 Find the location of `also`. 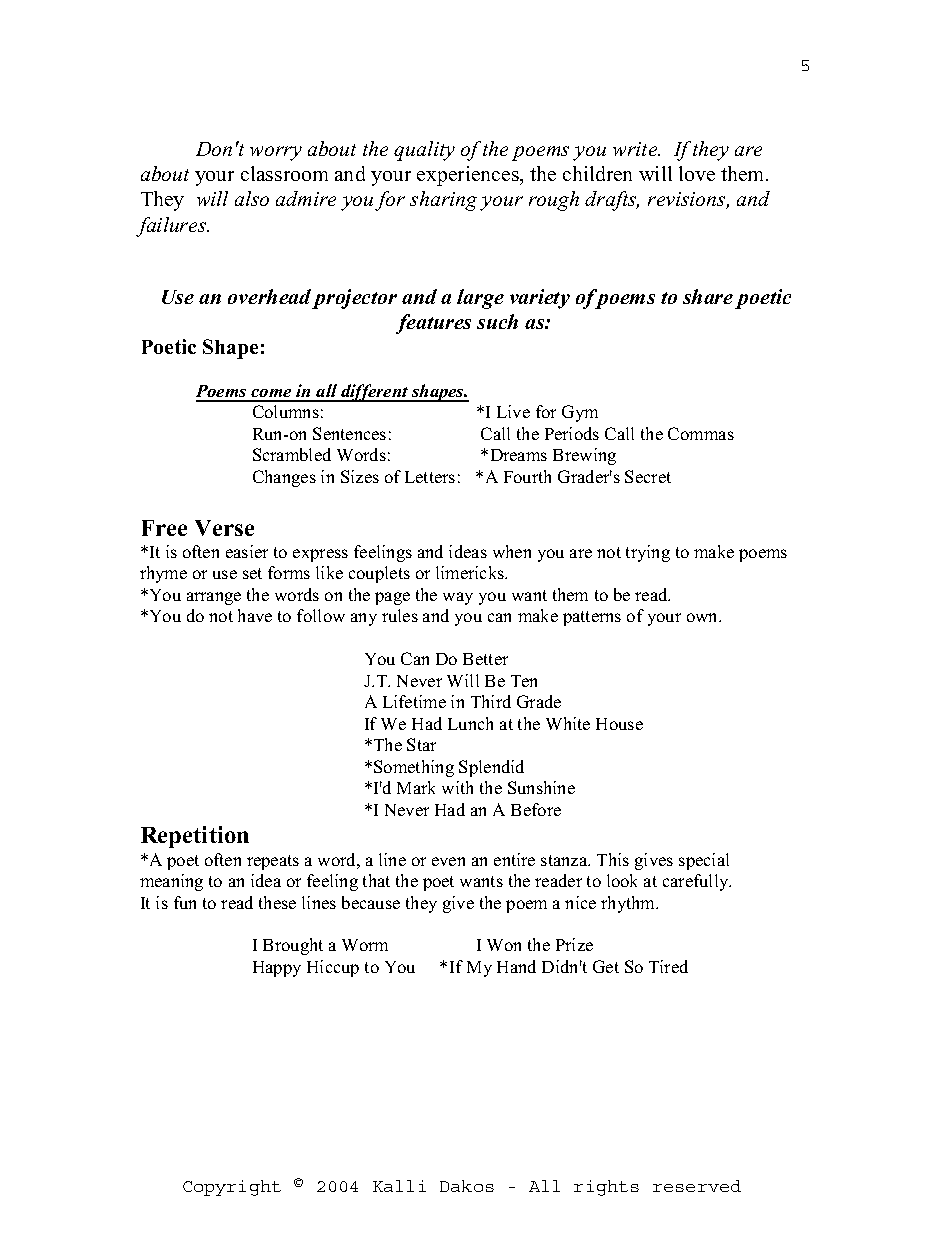

also is located at coordinates (252, 198).
